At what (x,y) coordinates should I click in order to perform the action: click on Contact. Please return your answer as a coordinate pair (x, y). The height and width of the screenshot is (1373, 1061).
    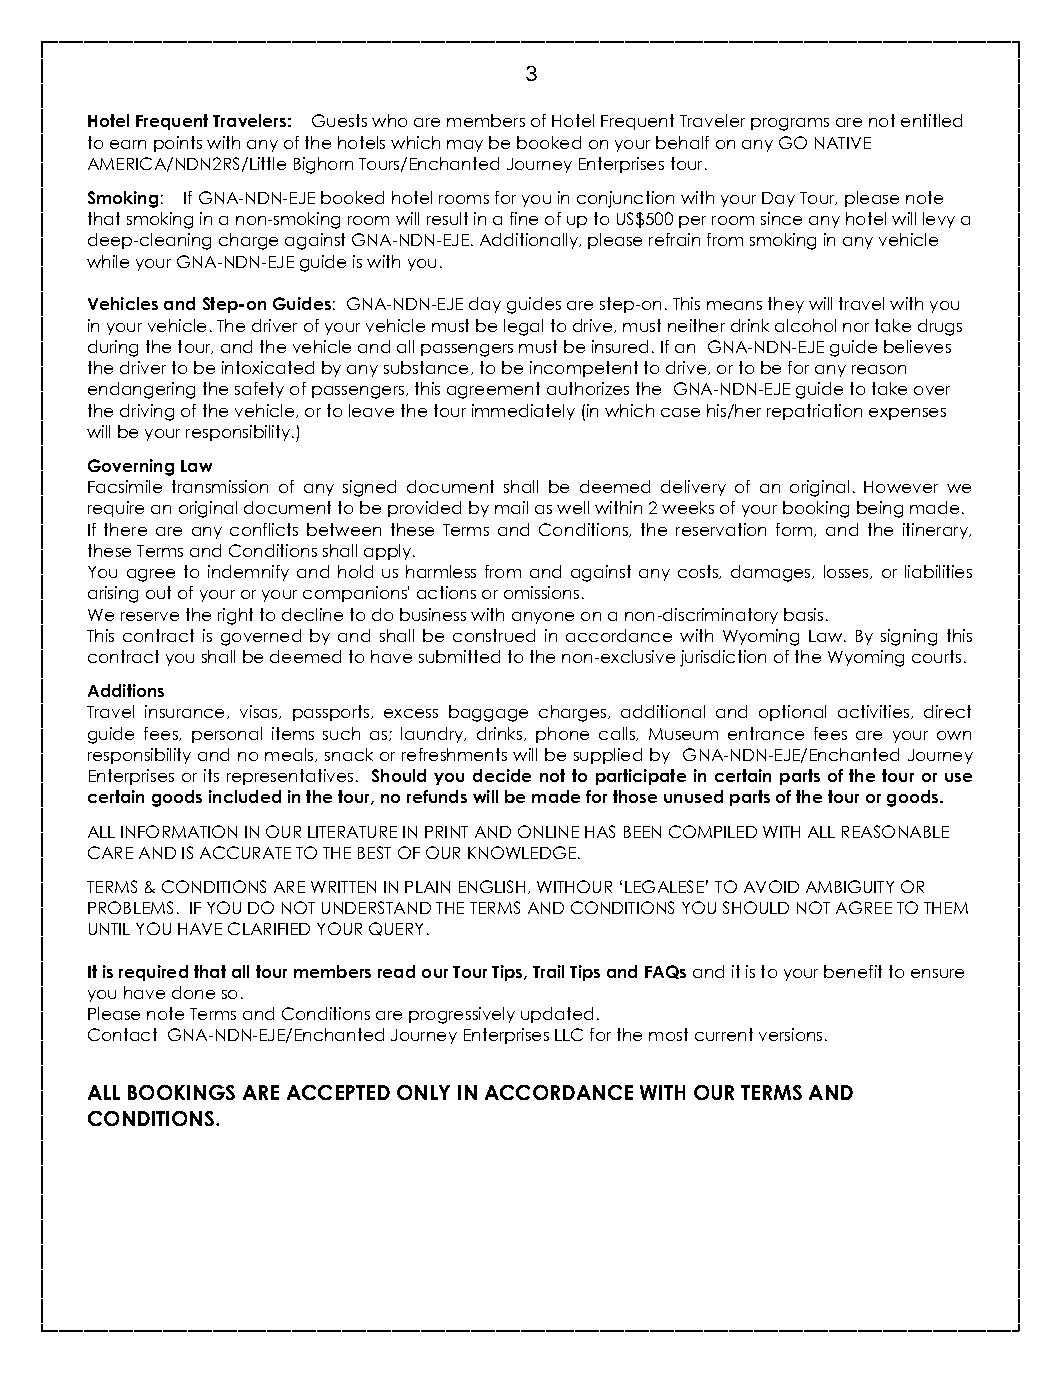
    Looking at the image, I should click on (122, 1034).
